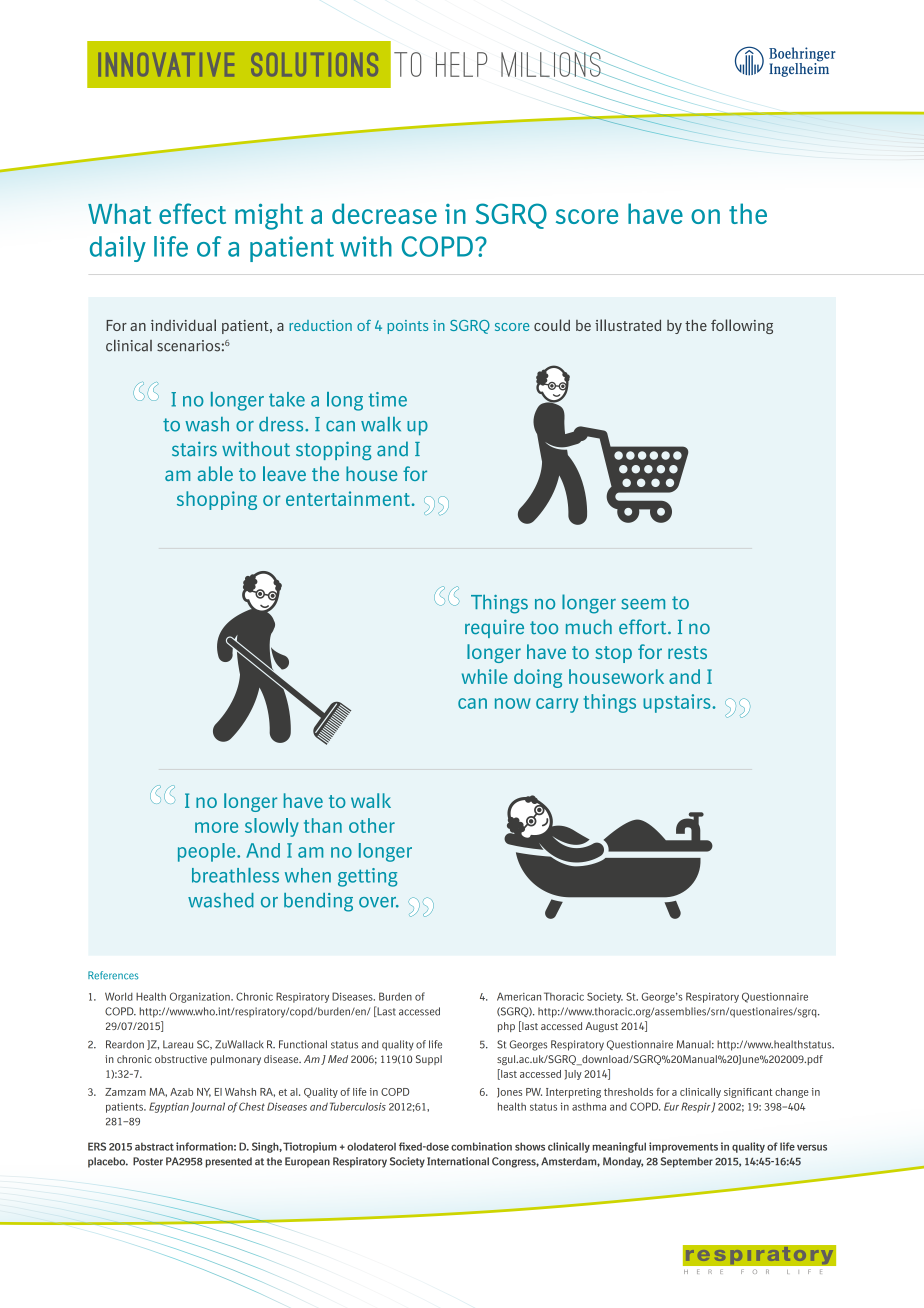 This screenshot has width=924, height=1308. I want to click on August, so click(601, 1027).
